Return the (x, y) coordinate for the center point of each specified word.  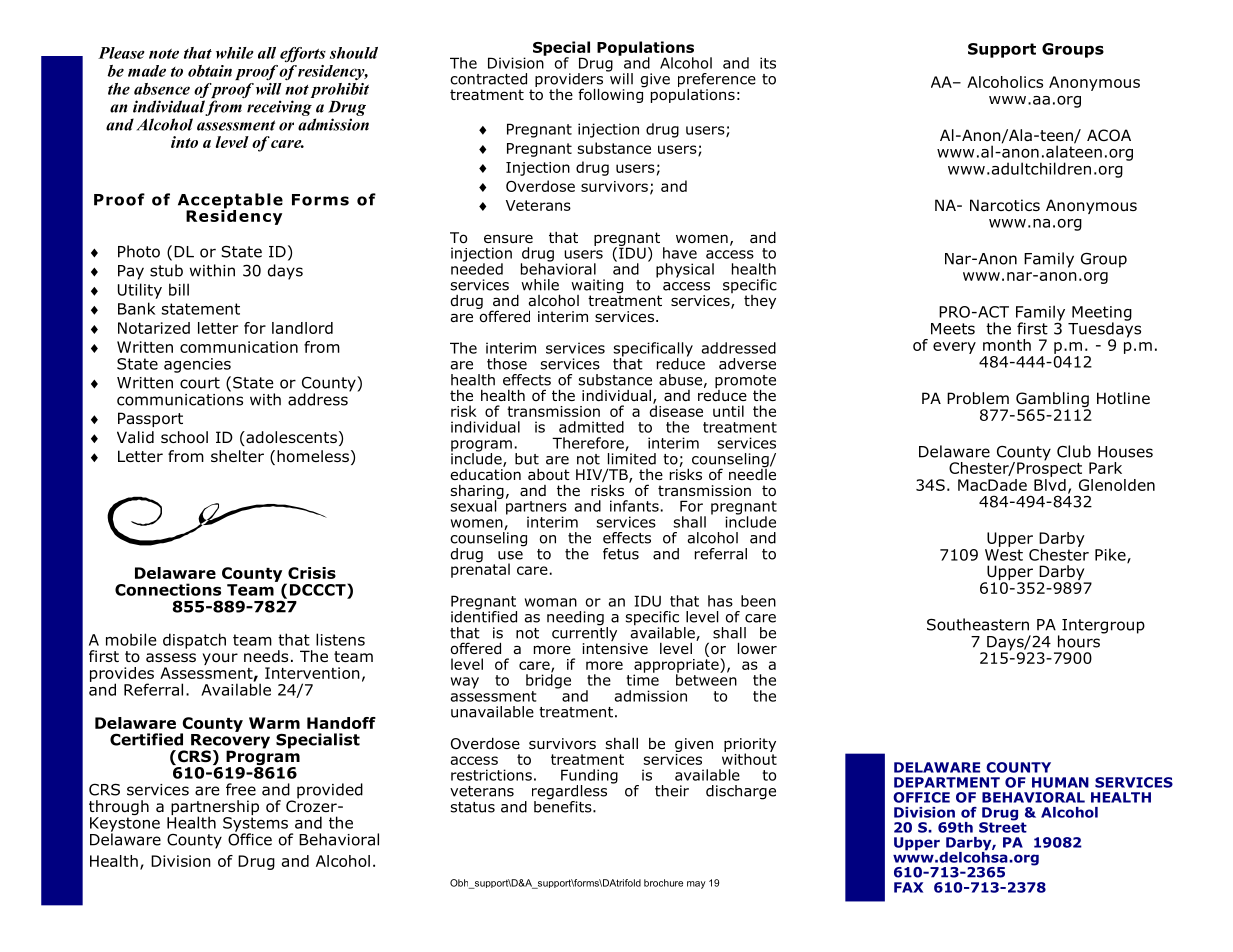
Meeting (1102, 314)
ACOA (1109, 135)
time (643, 679)
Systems (257, 825)
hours (1079, 641)
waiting (597, 287)
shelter (237, 456)
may (696, 885)
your (220, 659)
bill (179, 289)
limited (632, 457)
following (612, 94)
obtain (210, 71)
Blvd (1050, 483)
